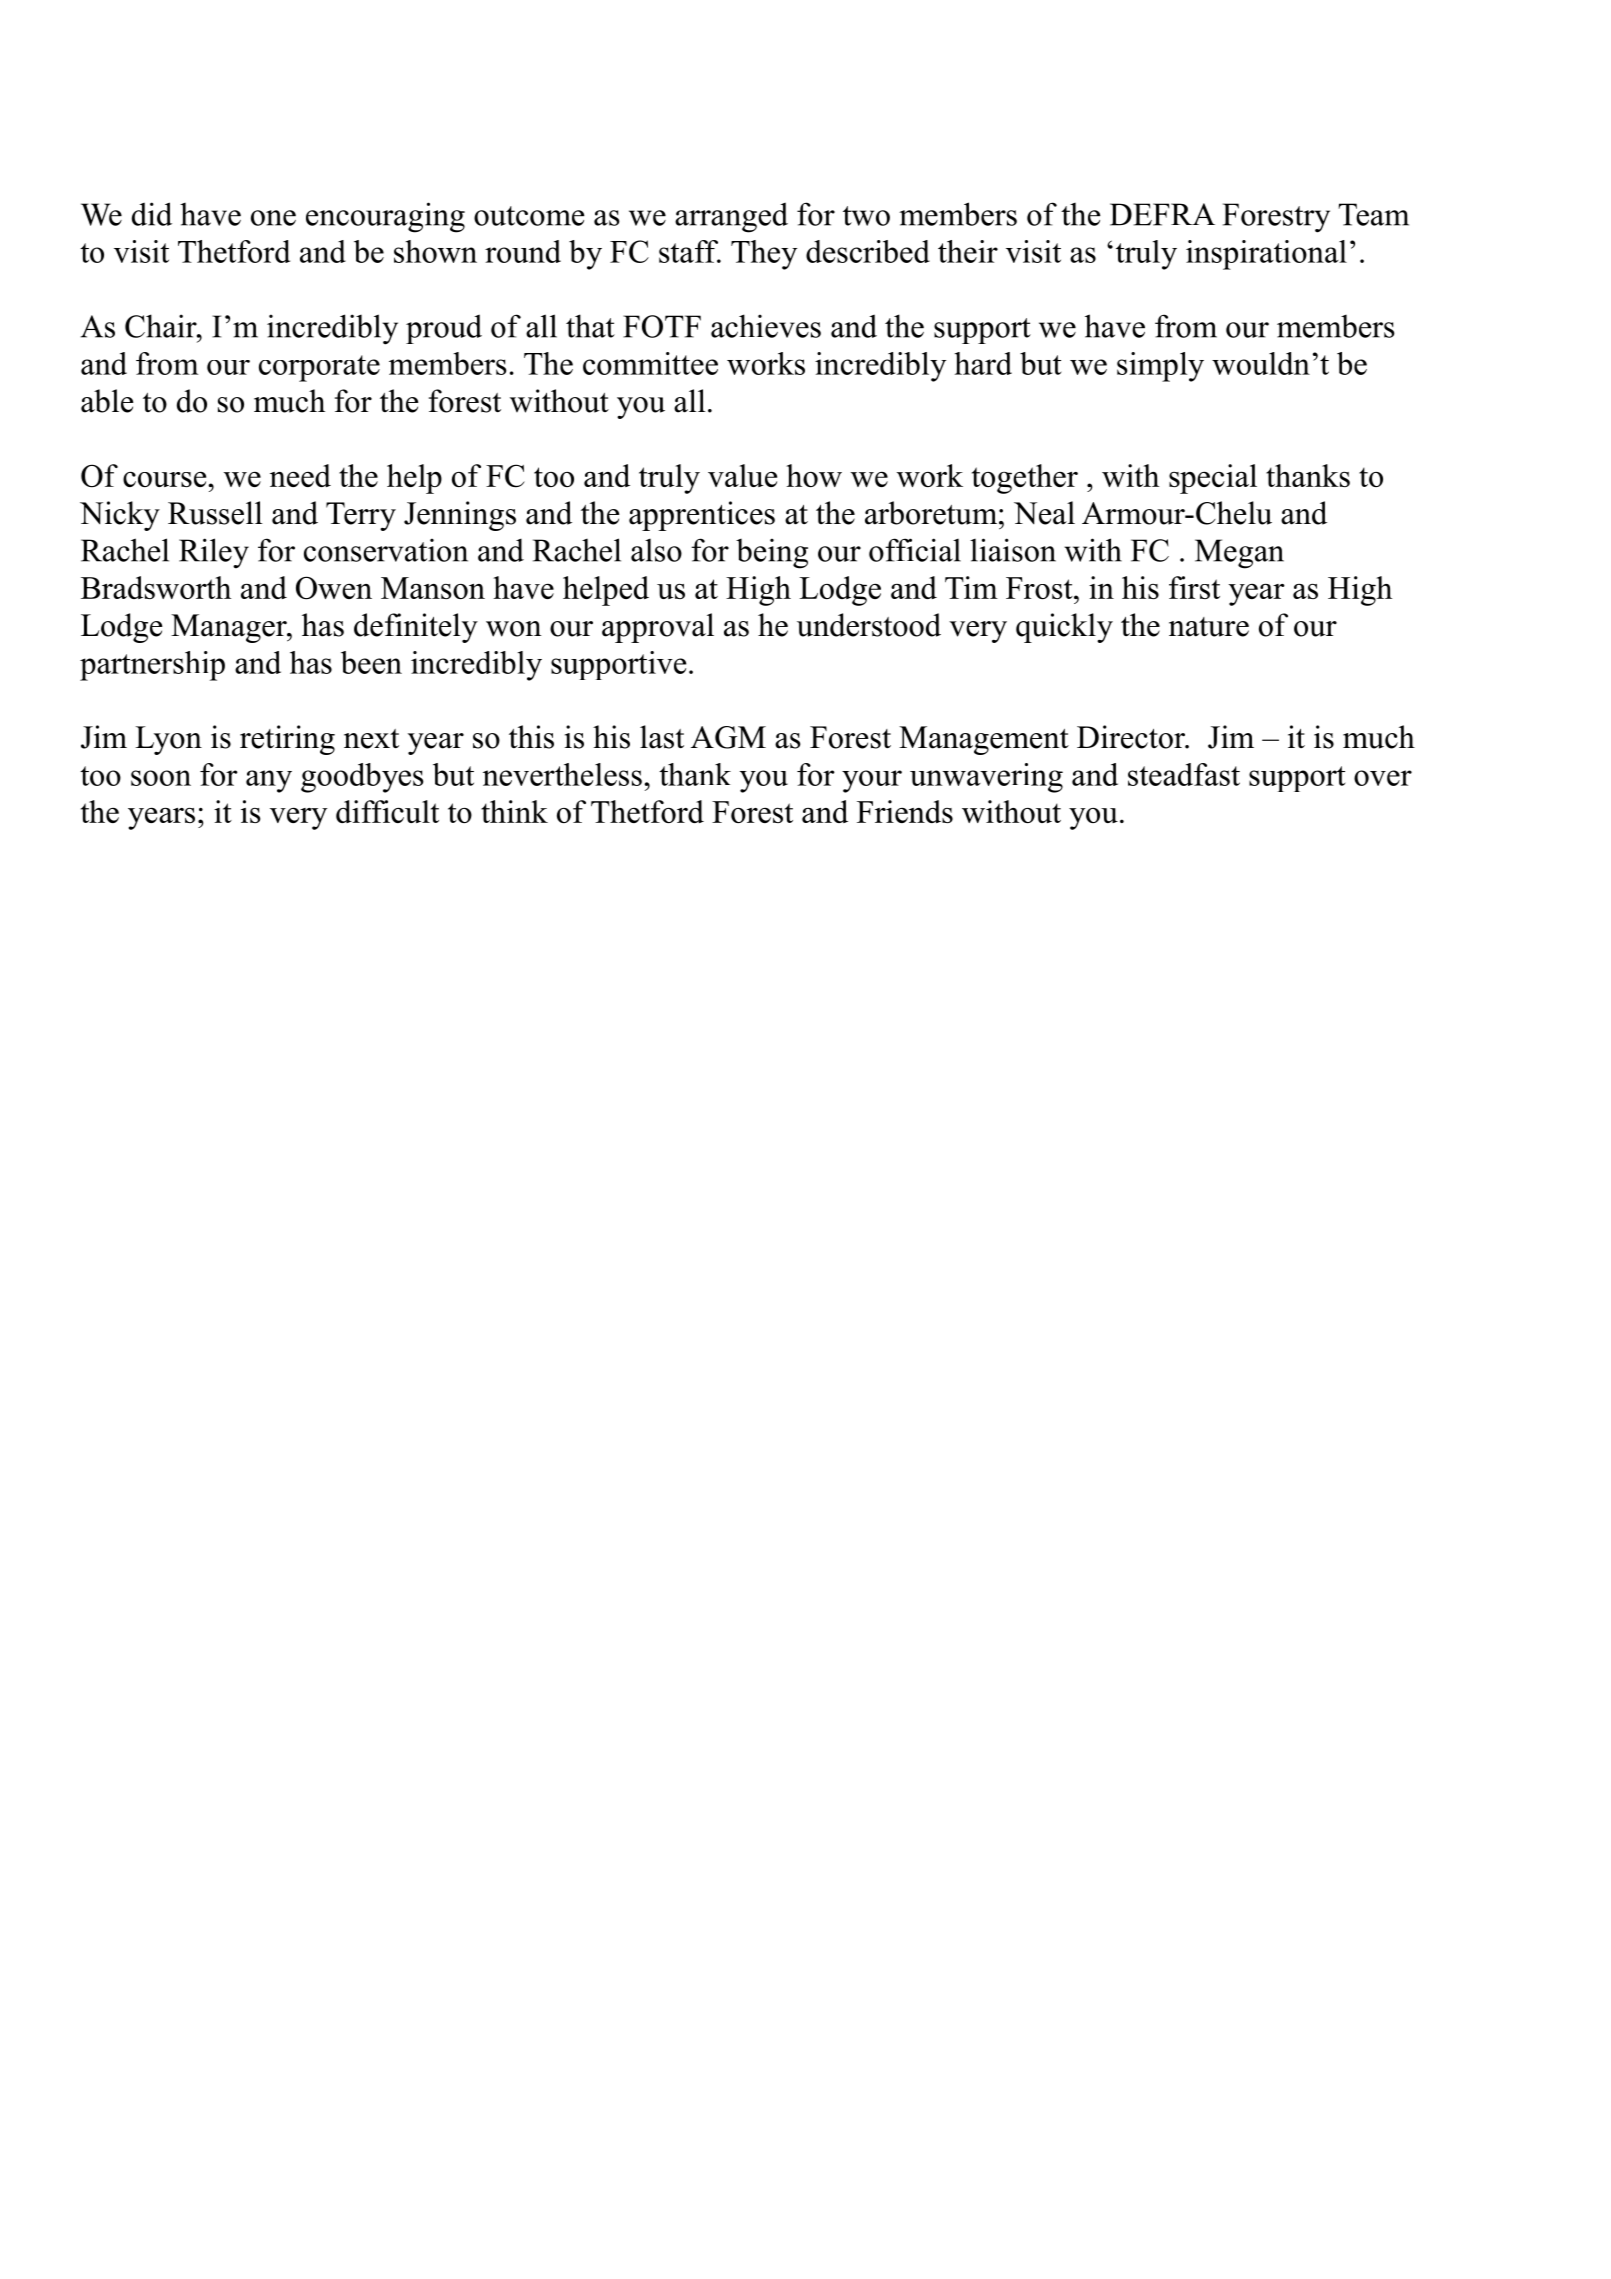  Describe the element at coordinates (1266, 255) in the image. I see `inspirational` at that location.
